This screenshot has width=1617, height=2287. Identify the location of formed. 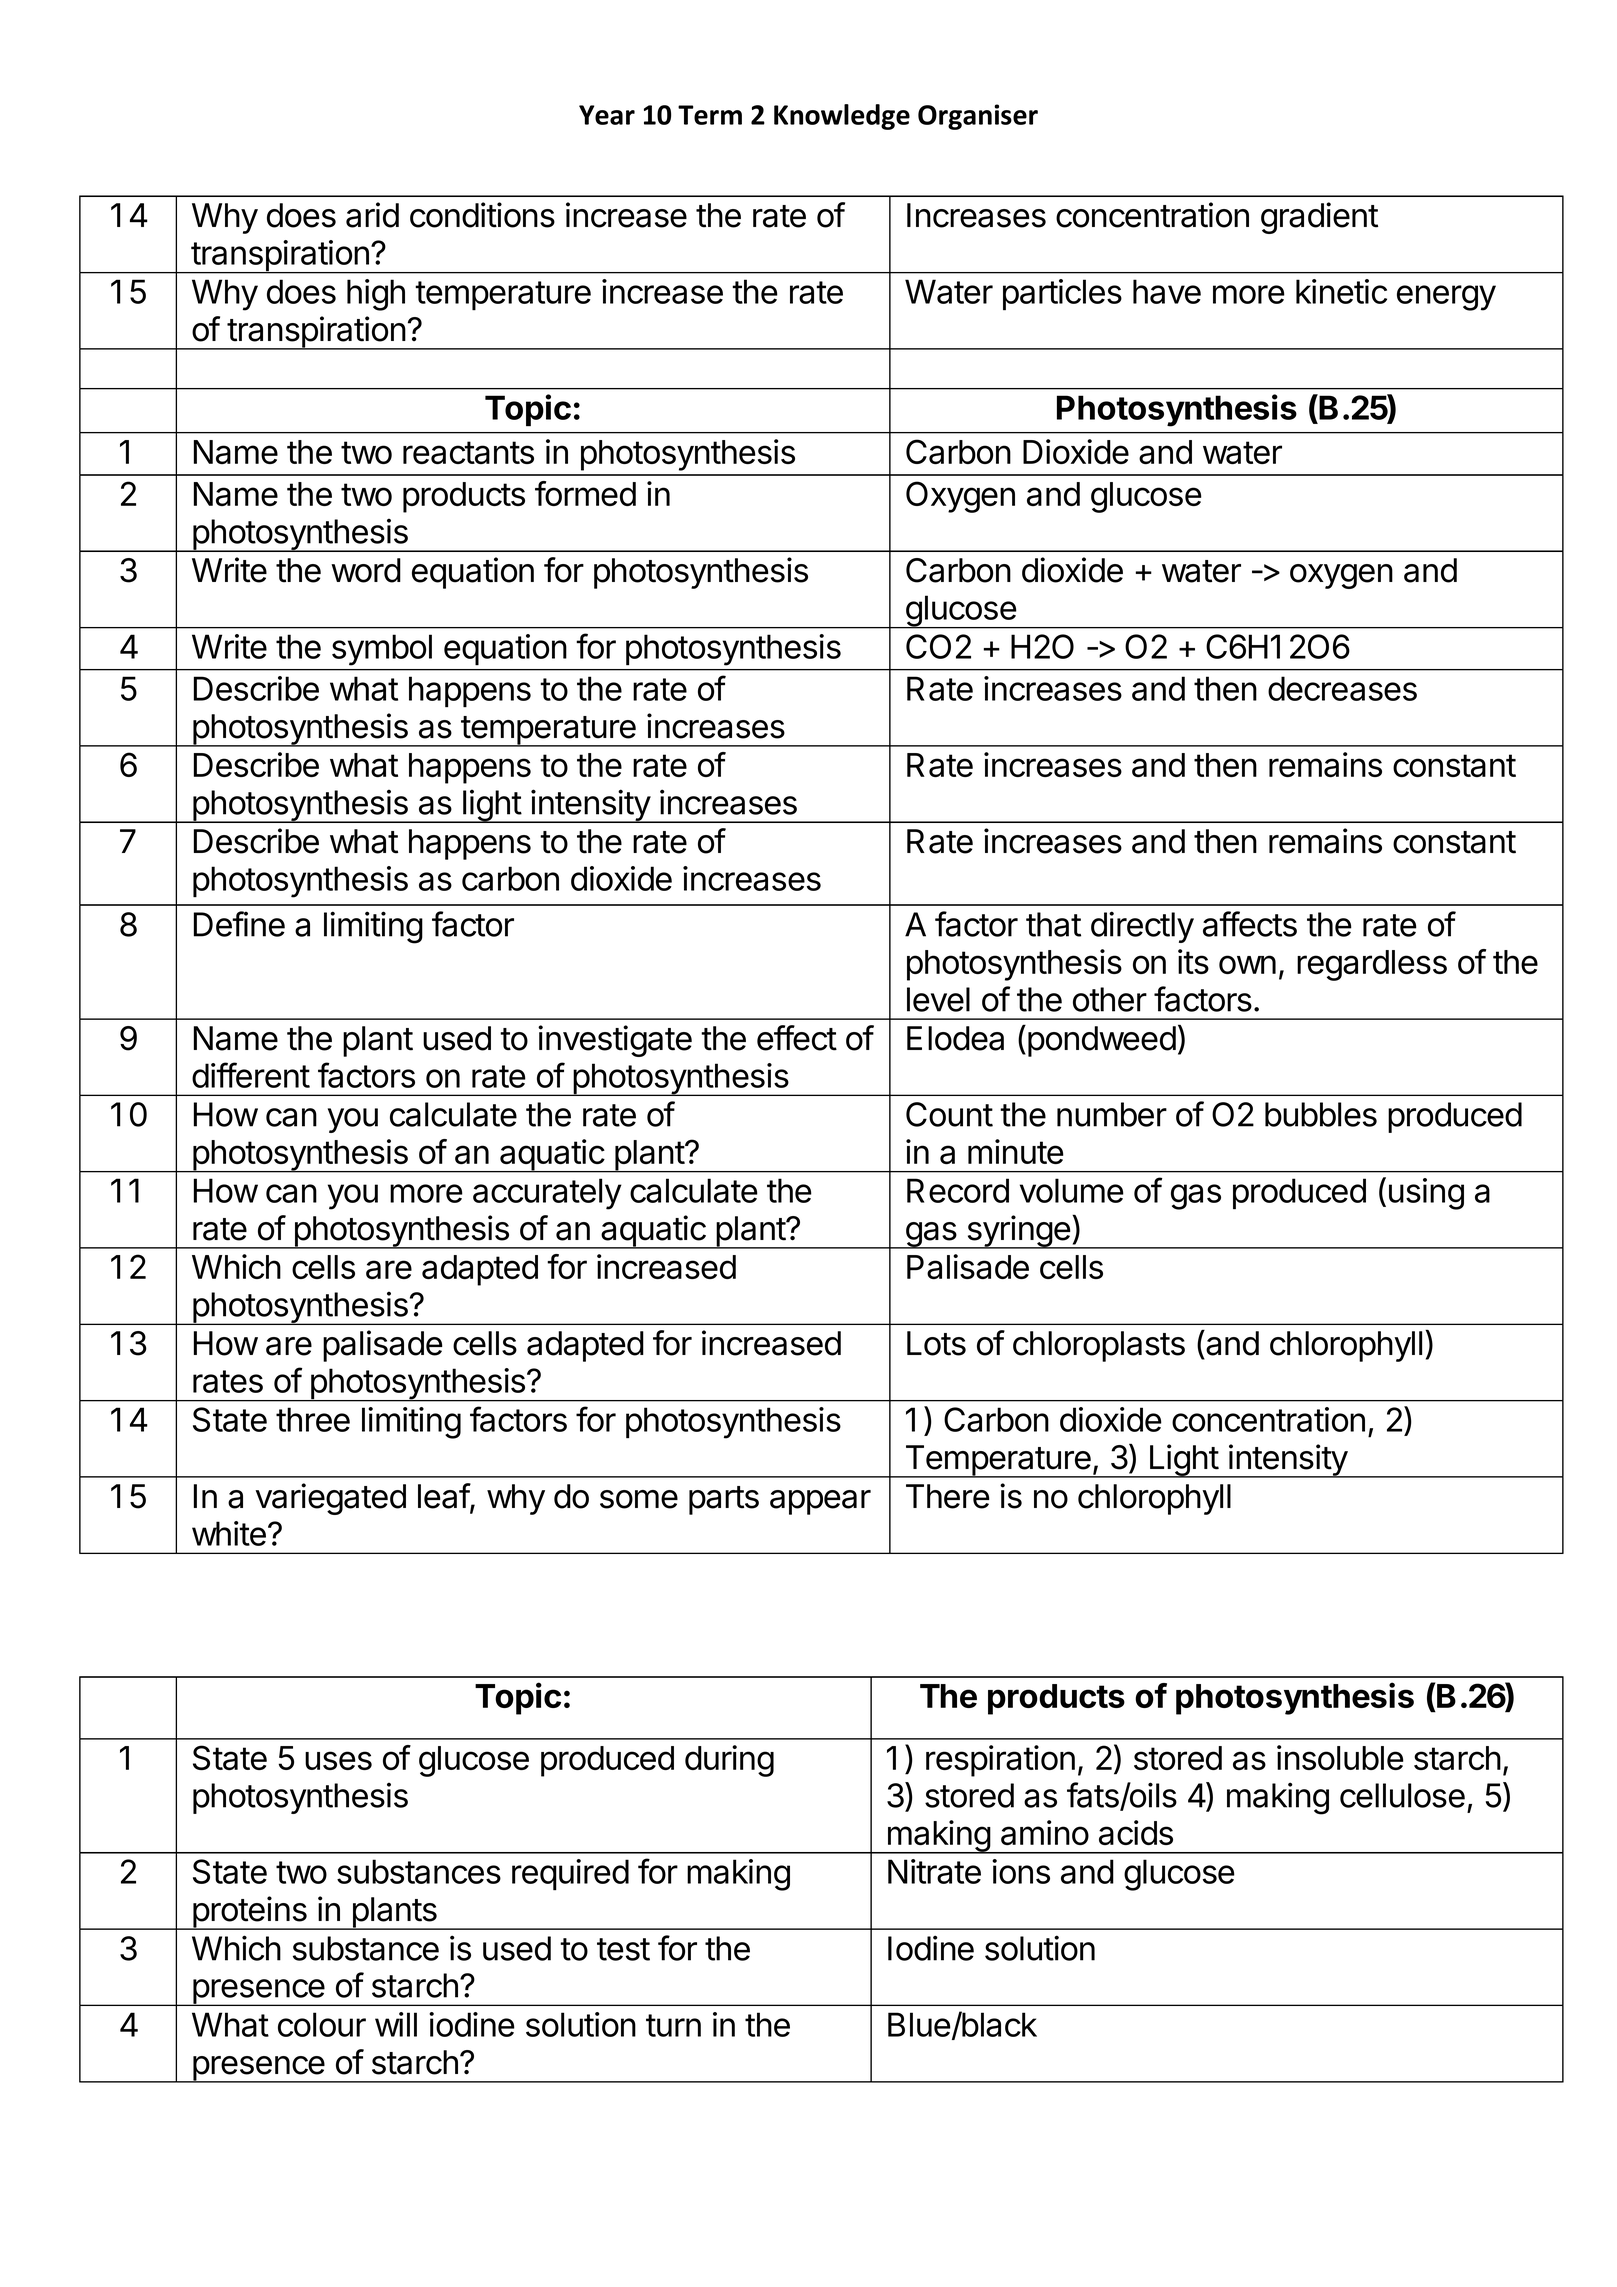
(585, 493).
